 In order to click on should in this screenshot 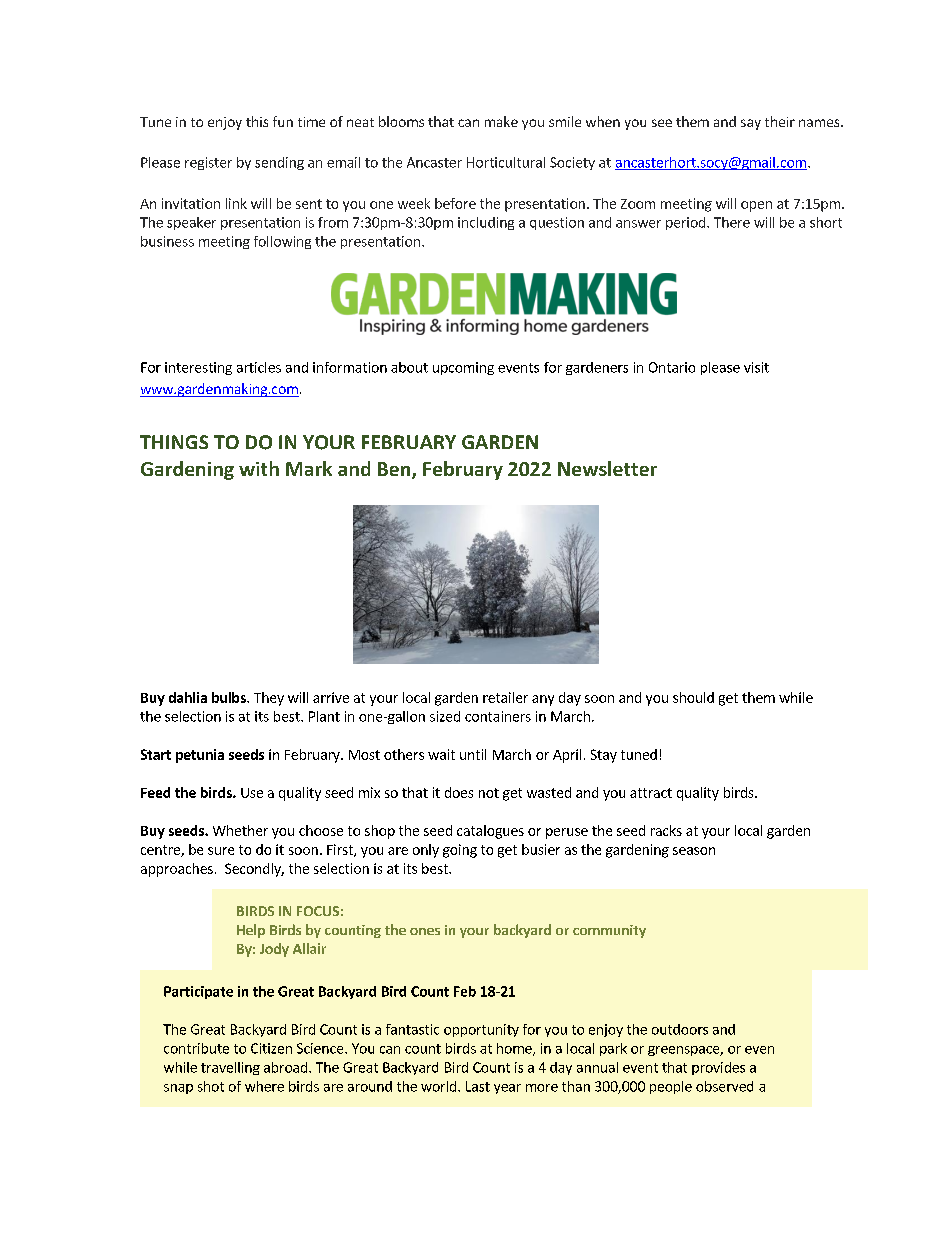, I will do `click(693, 697)`.
